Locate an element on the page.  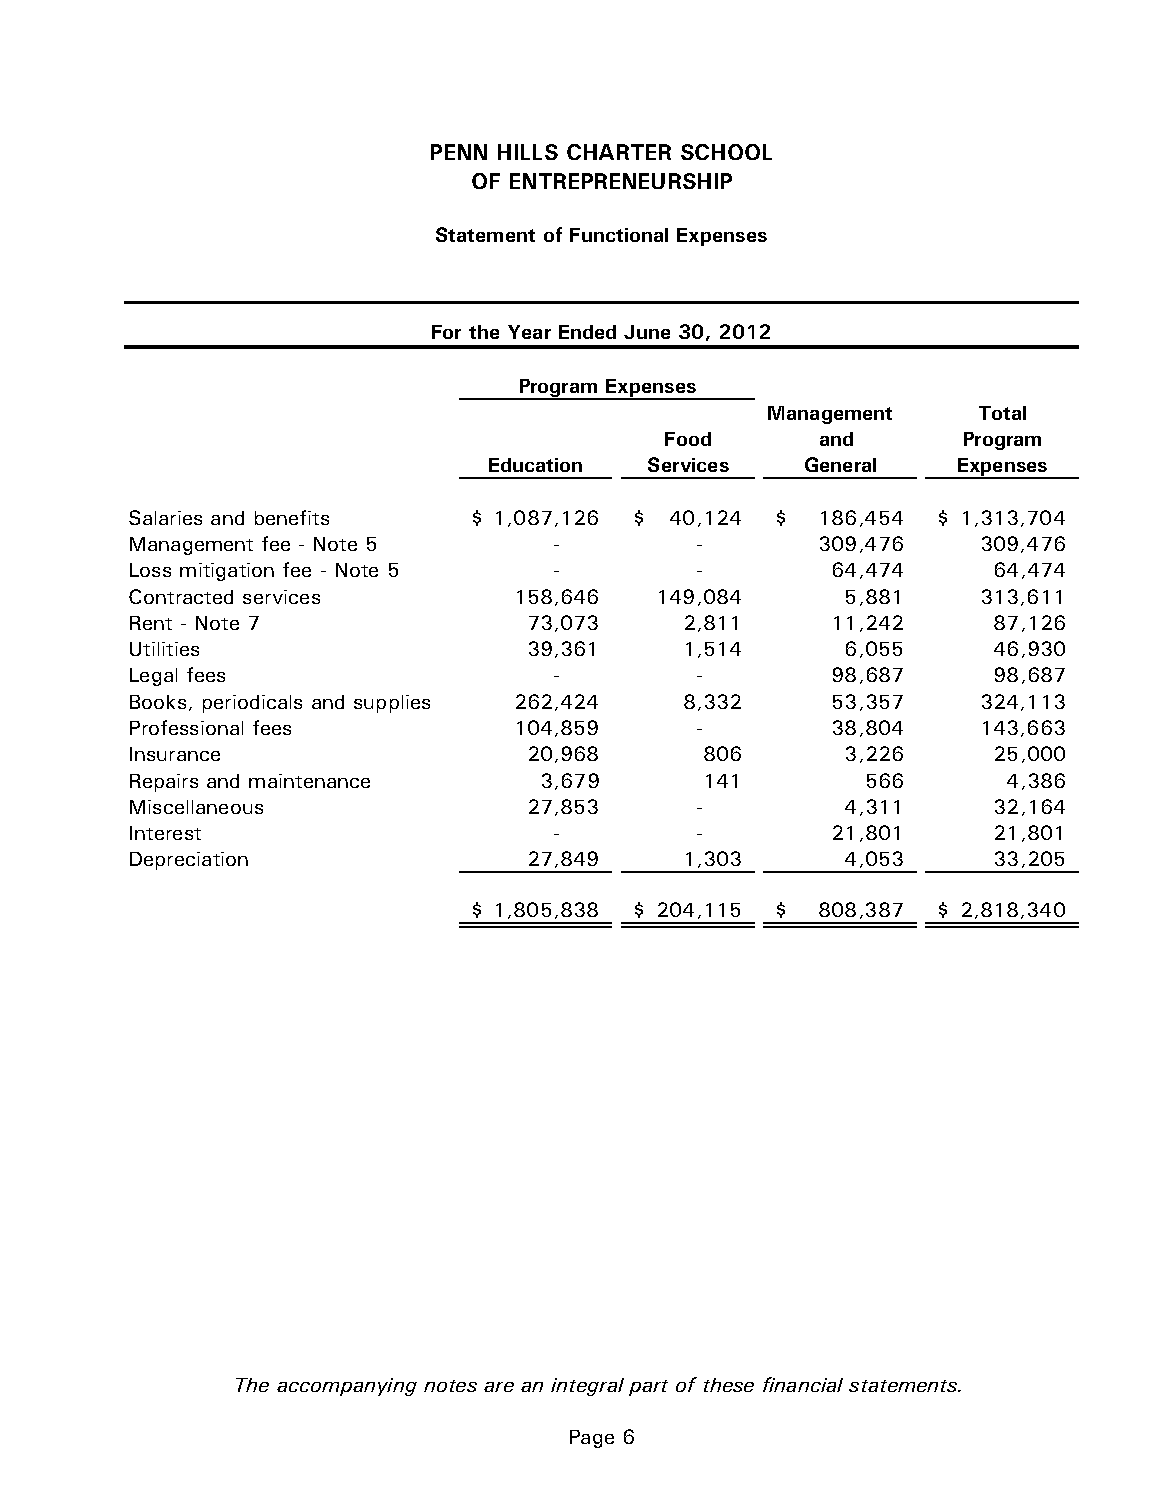
financial is located at coordinates (803, 1384).
